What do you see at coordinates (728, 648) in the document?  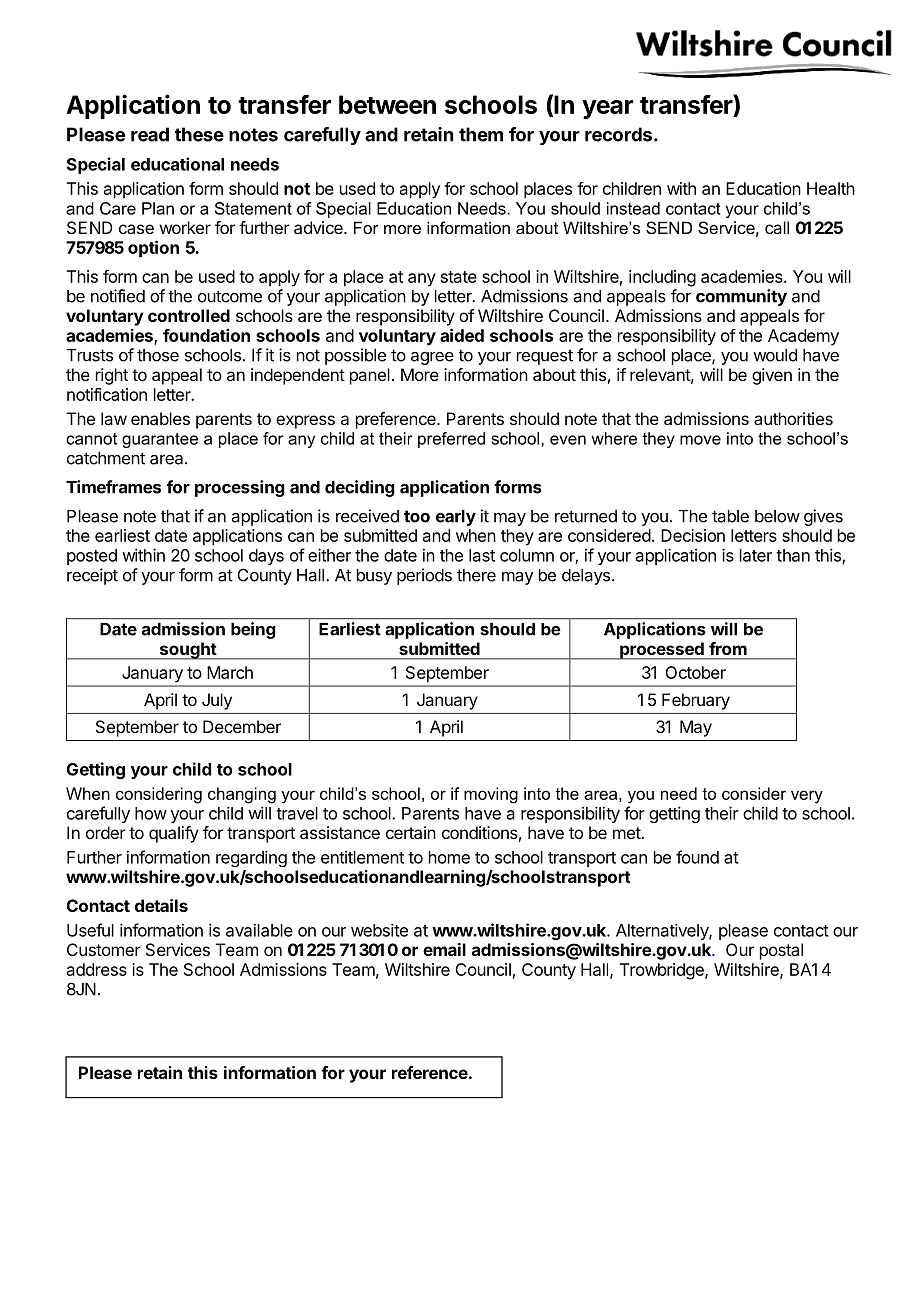 I see `from` at bounding box center [728, 648].
